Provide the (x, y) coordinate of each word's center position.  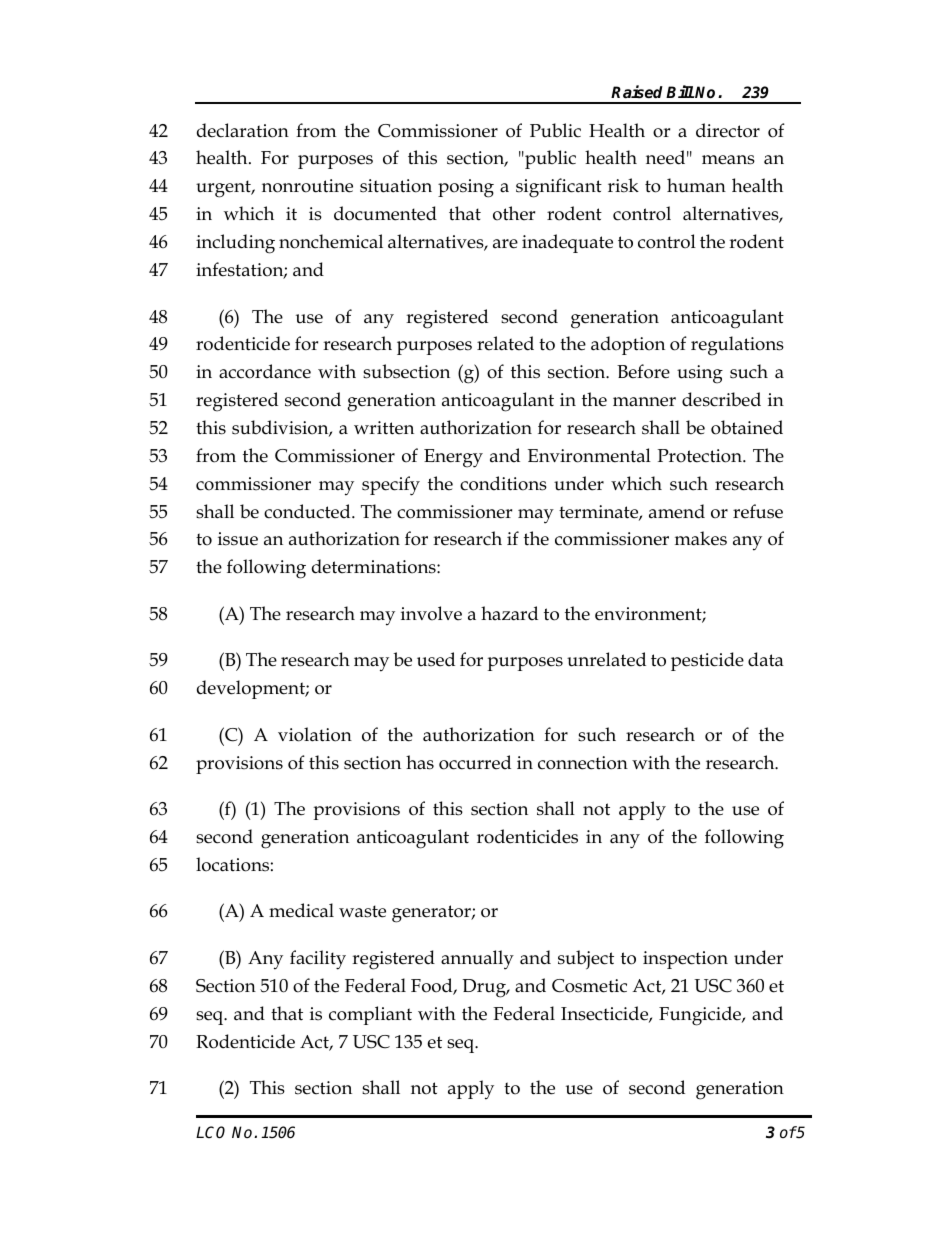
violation (315, 734)
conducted (308, 511)
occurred (475, 762)
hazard (509, 613)
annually (477, 960)
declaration (243, 130)
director (728, 130)
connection (583, 763)
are (505, 244)
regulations (737, 346)
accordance (265, 371)
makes (701, 538)
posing (466, 188)
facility (318, 960)
